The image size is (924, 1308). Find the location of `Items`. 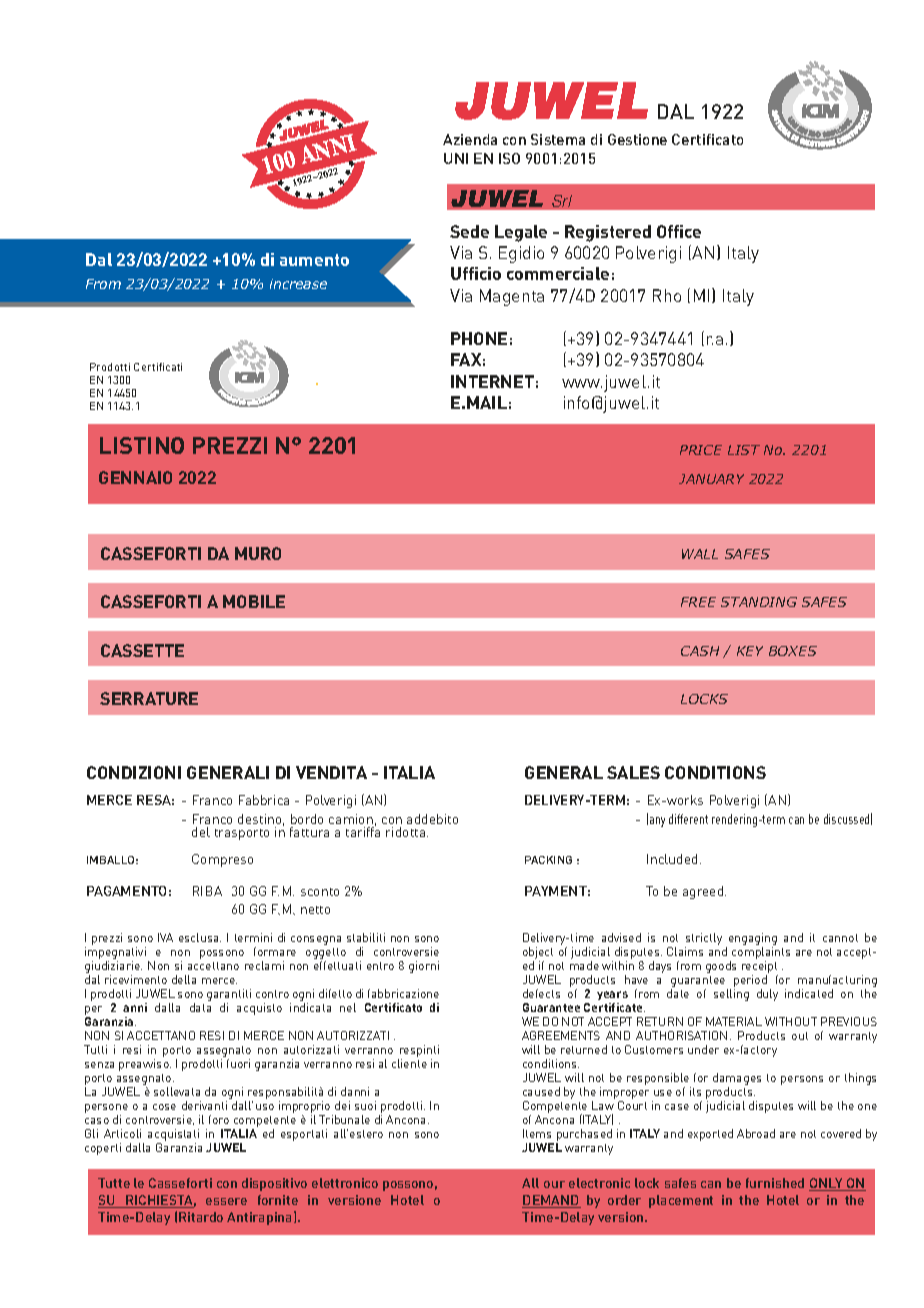

Items is located at coordinates (537, 1133).
